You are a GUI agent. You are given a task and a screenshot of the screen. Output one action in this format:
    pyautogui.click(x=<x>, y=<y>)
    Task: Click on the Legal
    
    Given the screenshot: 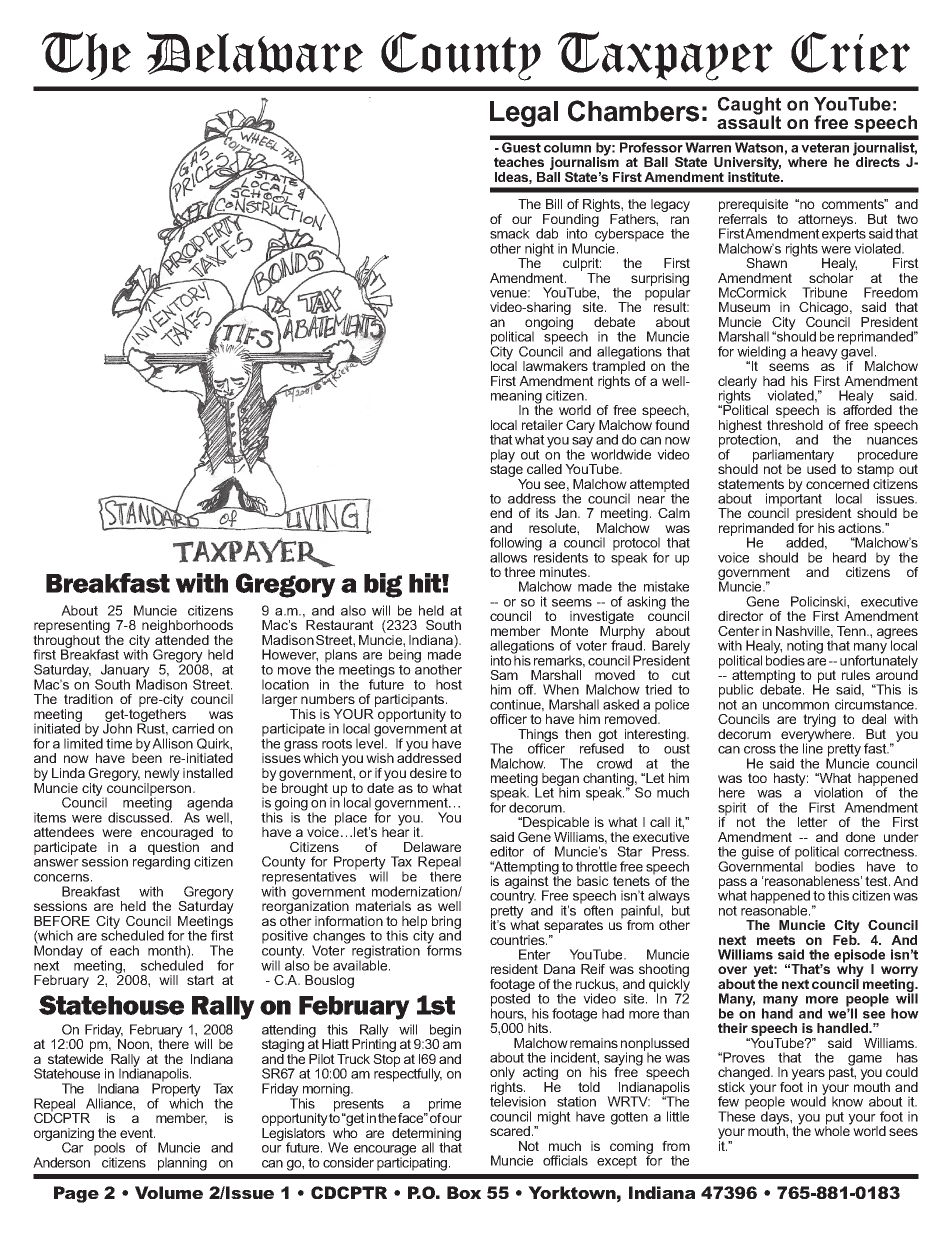 What is the action you would take?
    pyautogui.click(x=524, y=114)
